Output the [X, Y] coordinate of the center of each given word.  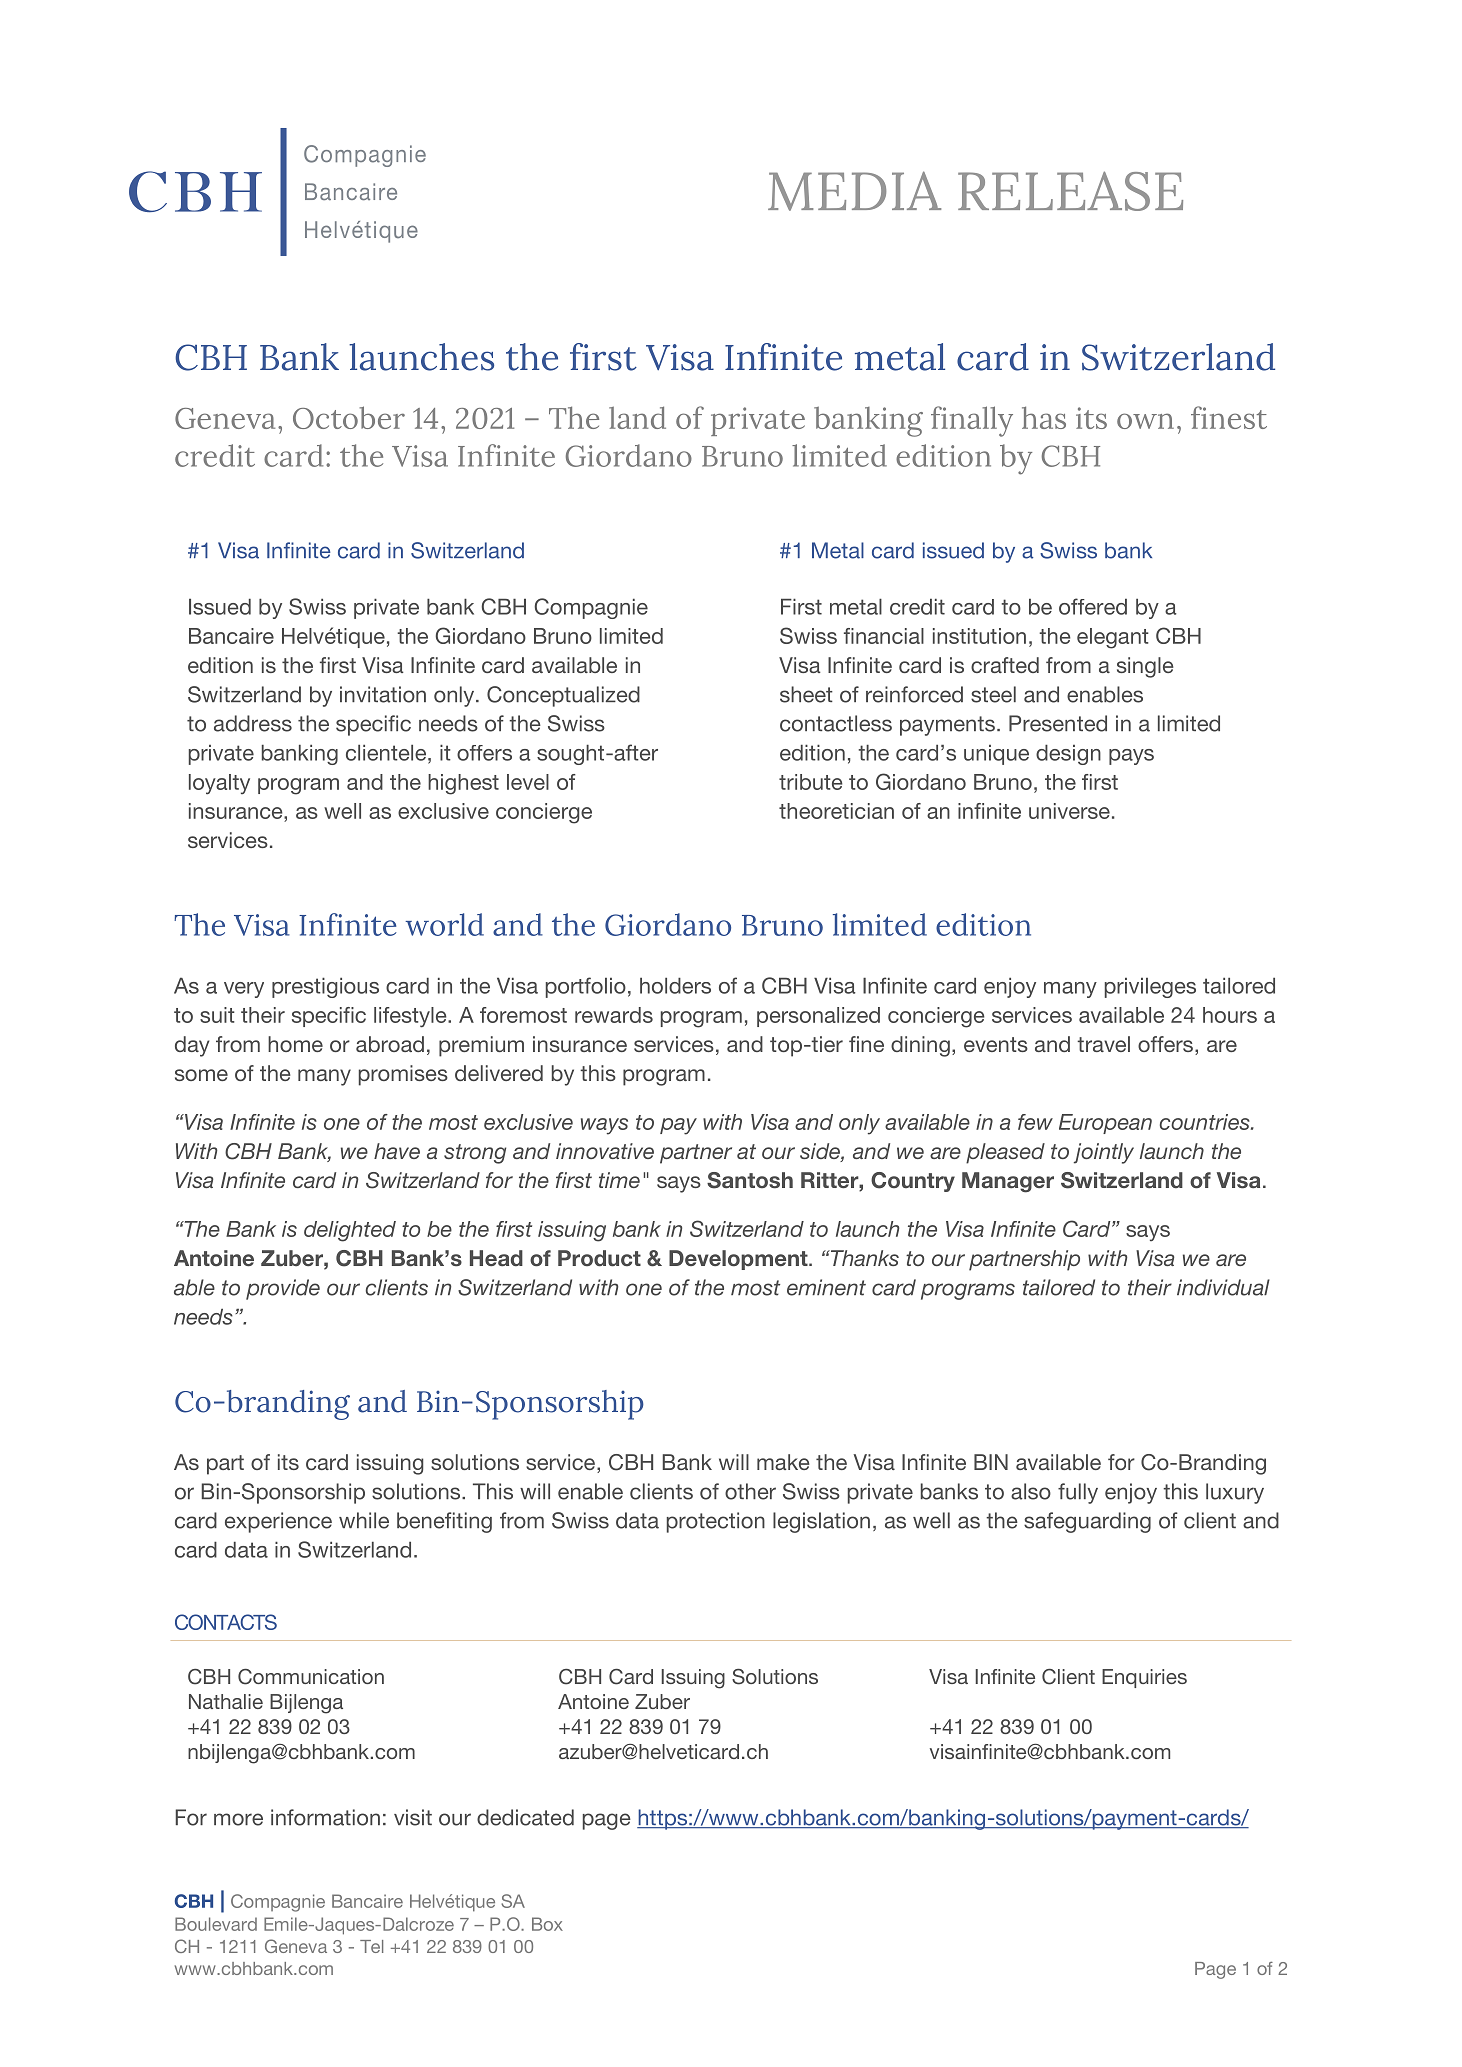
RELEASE [1070, 191]
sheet [806, 694]
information [325, 1817]
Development [739, 1260]
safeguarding [1087, 1522]
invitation [383, 694]
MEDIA [854, 191]
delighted [350, 1231]
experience [278, 1522]
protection [716, 1522]
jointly [1104, 1153]
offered [1093, 606]
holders [675, 985]
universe [1069, 811]
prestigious [325, 987]
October [349, 417]
